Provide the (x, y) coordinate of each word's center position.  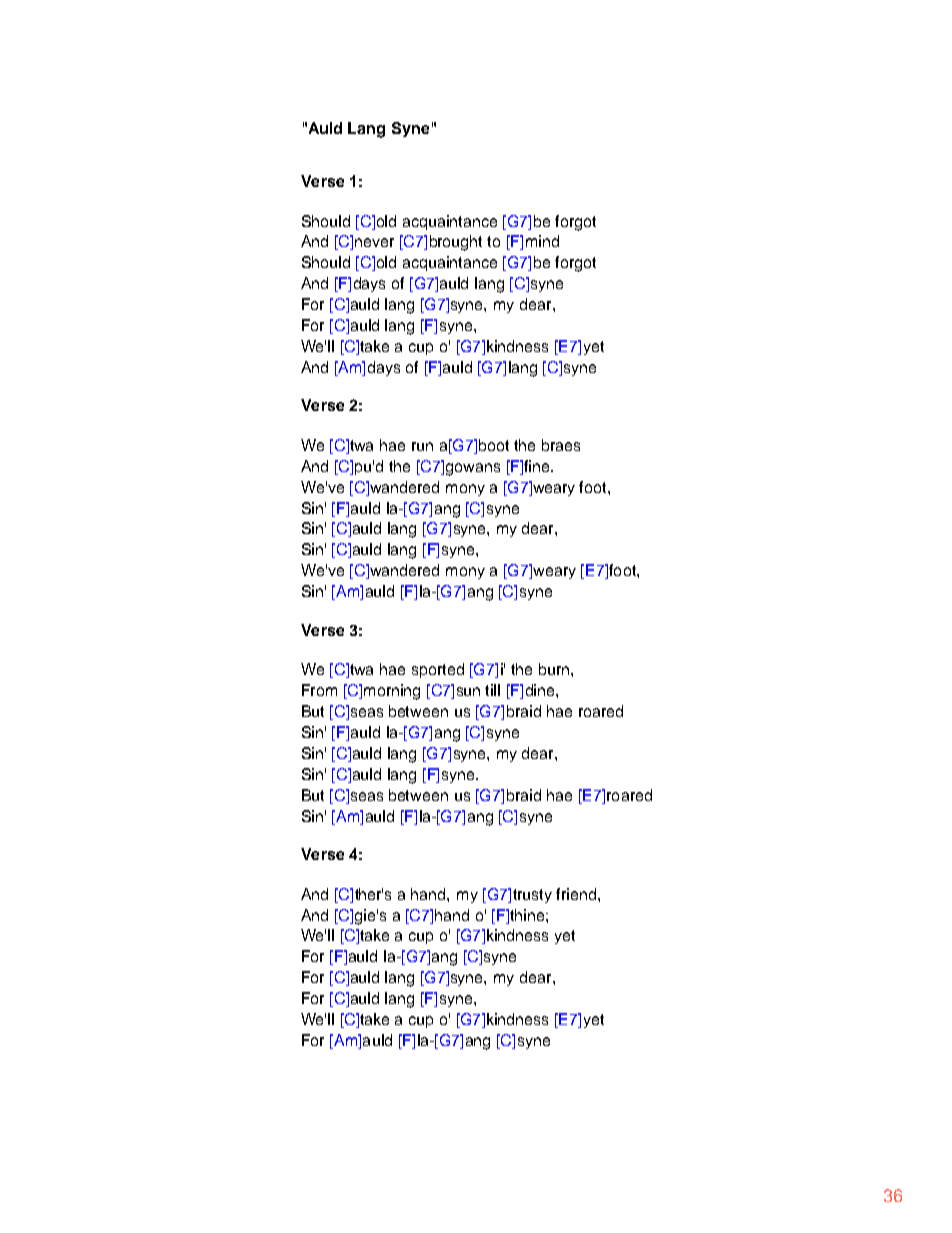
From (319, 690)
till (492, 690)
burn (554, 669)
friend (576, 894)
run (422, 446)
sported (438, 670)
